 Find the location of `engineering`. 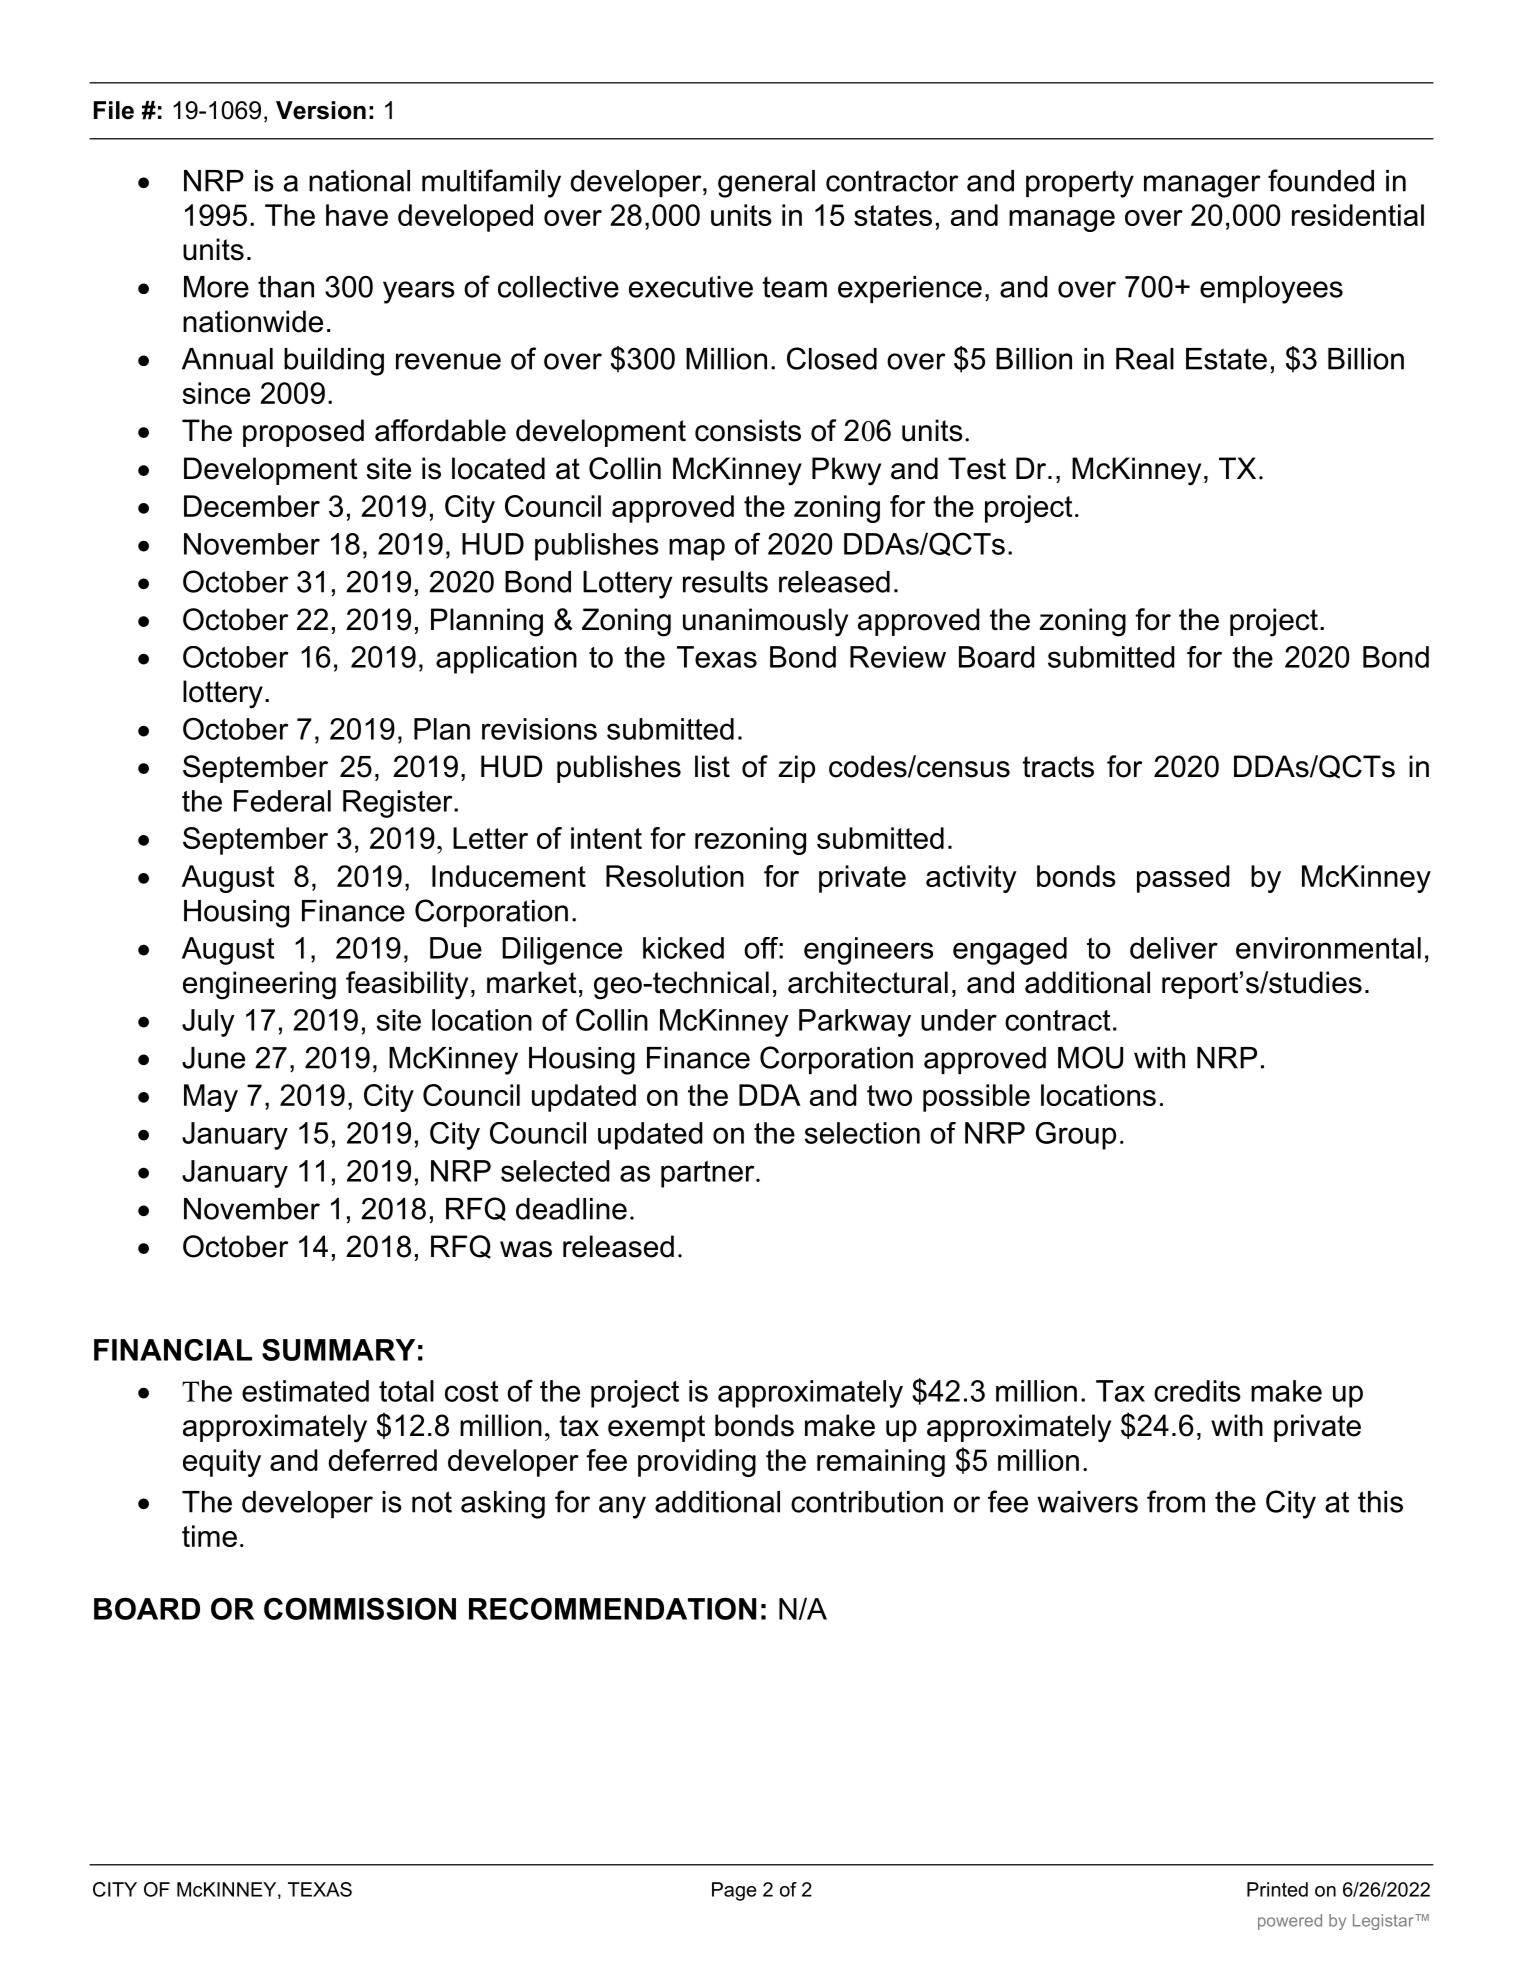

engineering is located at coordinates (259, 985).
